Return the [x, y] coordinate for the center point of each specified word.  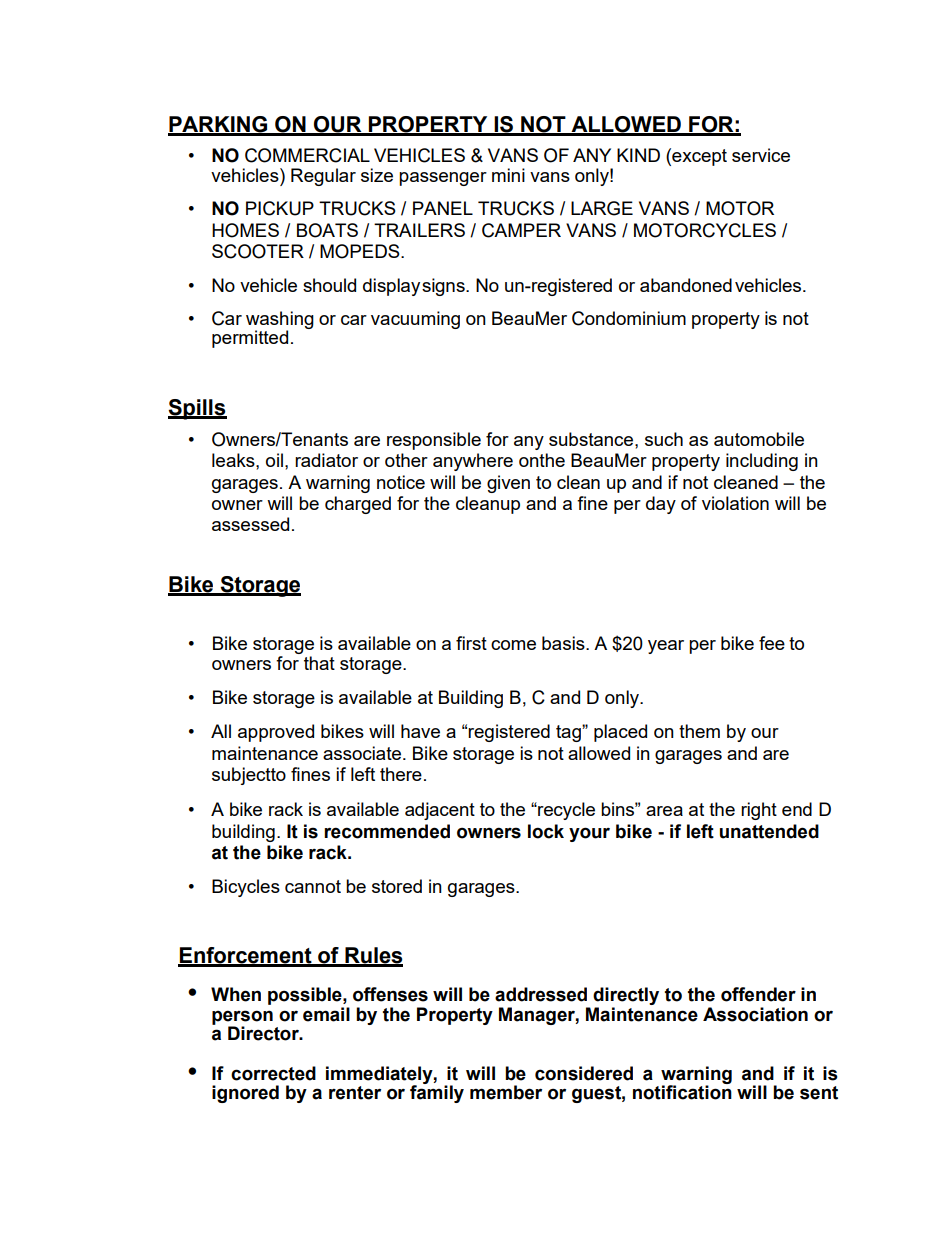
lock [546, 831]
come [513, 645]
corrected [273, 1073]
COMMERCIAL [307, 155]
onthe [542, 460]
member [506, 1092]
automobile [759, 439]
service [761, 155]
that [319, 663]
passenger [443, 179]
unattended [769, 831]
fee [772, 643]
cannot [313, 886]
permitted [250, 339]
